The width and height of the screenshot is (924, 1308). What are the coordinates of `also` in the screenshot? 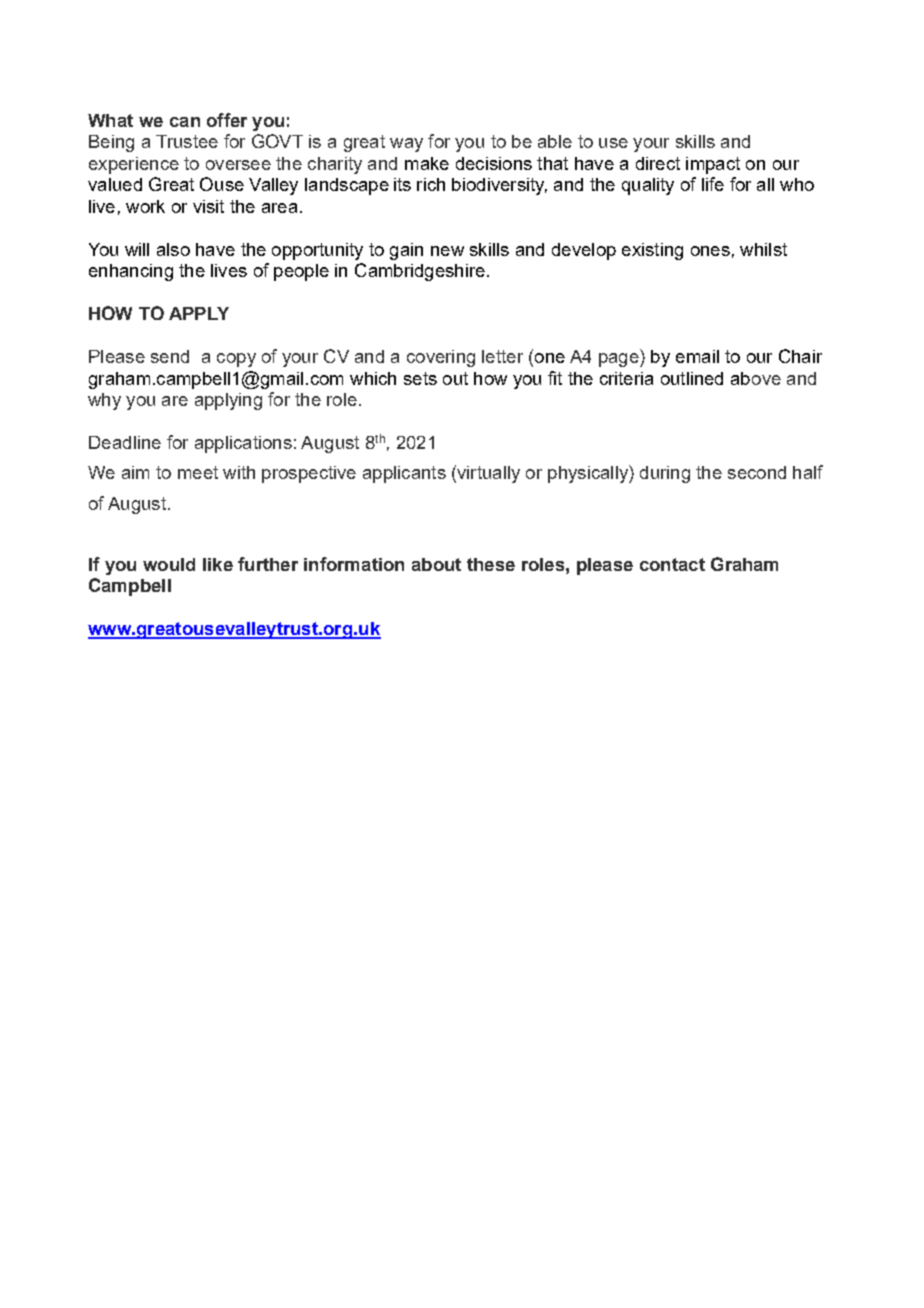 It's located at (173, 249).
